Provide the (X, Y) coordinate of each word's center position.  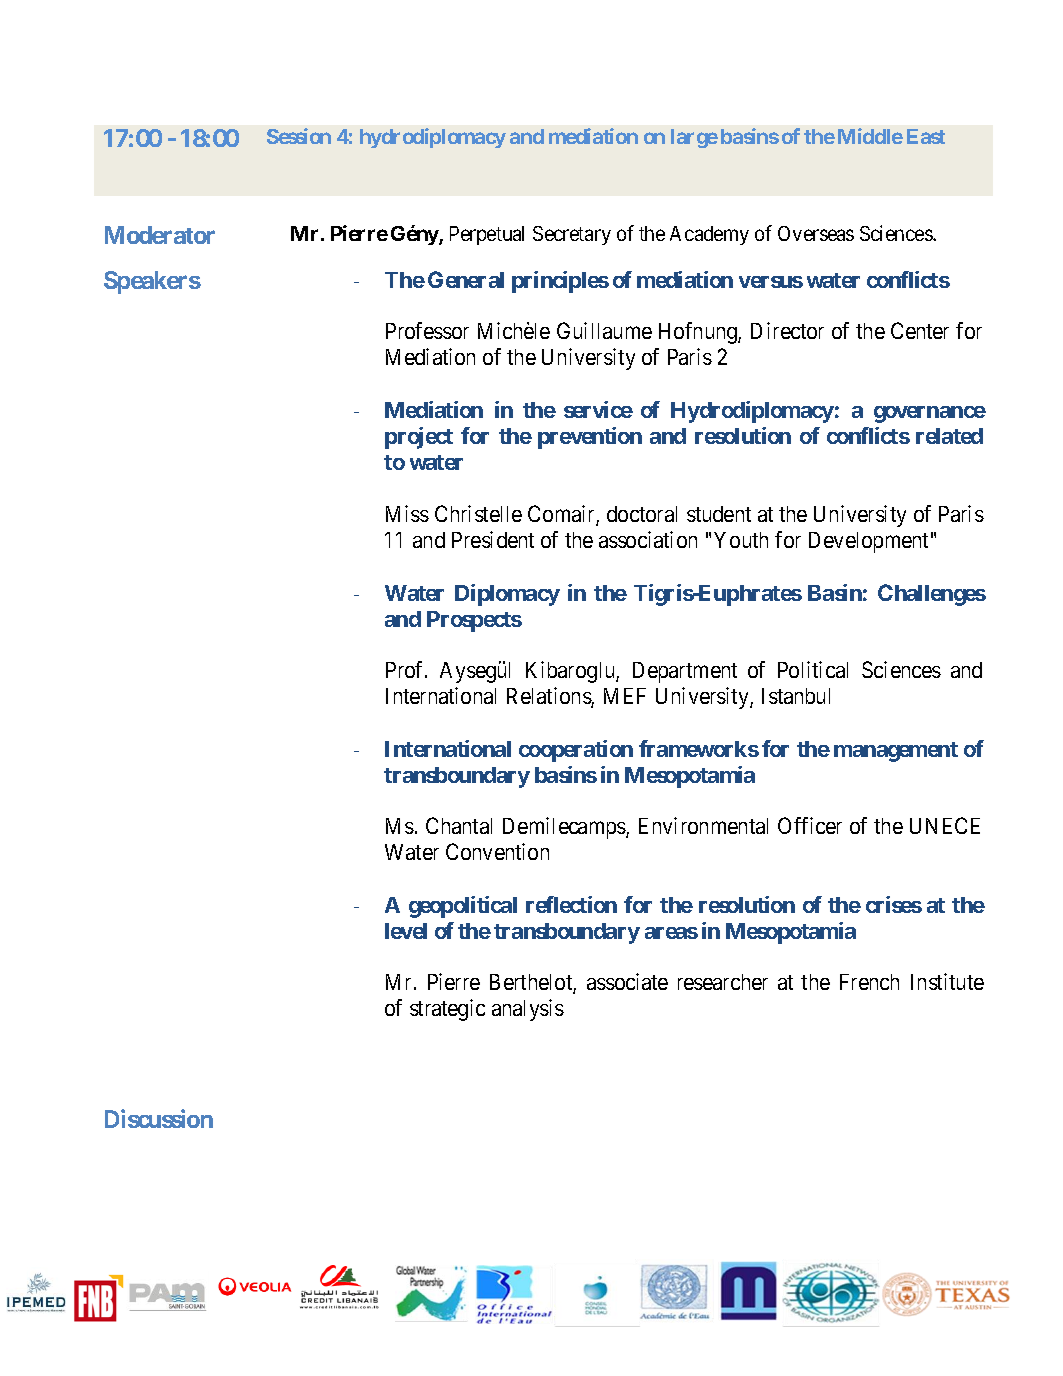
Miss (407, 513)
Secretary (572, 235)
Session (299, 136)
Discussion (159, 1119)
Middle (870, 136)
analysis (528, 1010)
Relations (549, 697)
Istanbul (796, 696)
